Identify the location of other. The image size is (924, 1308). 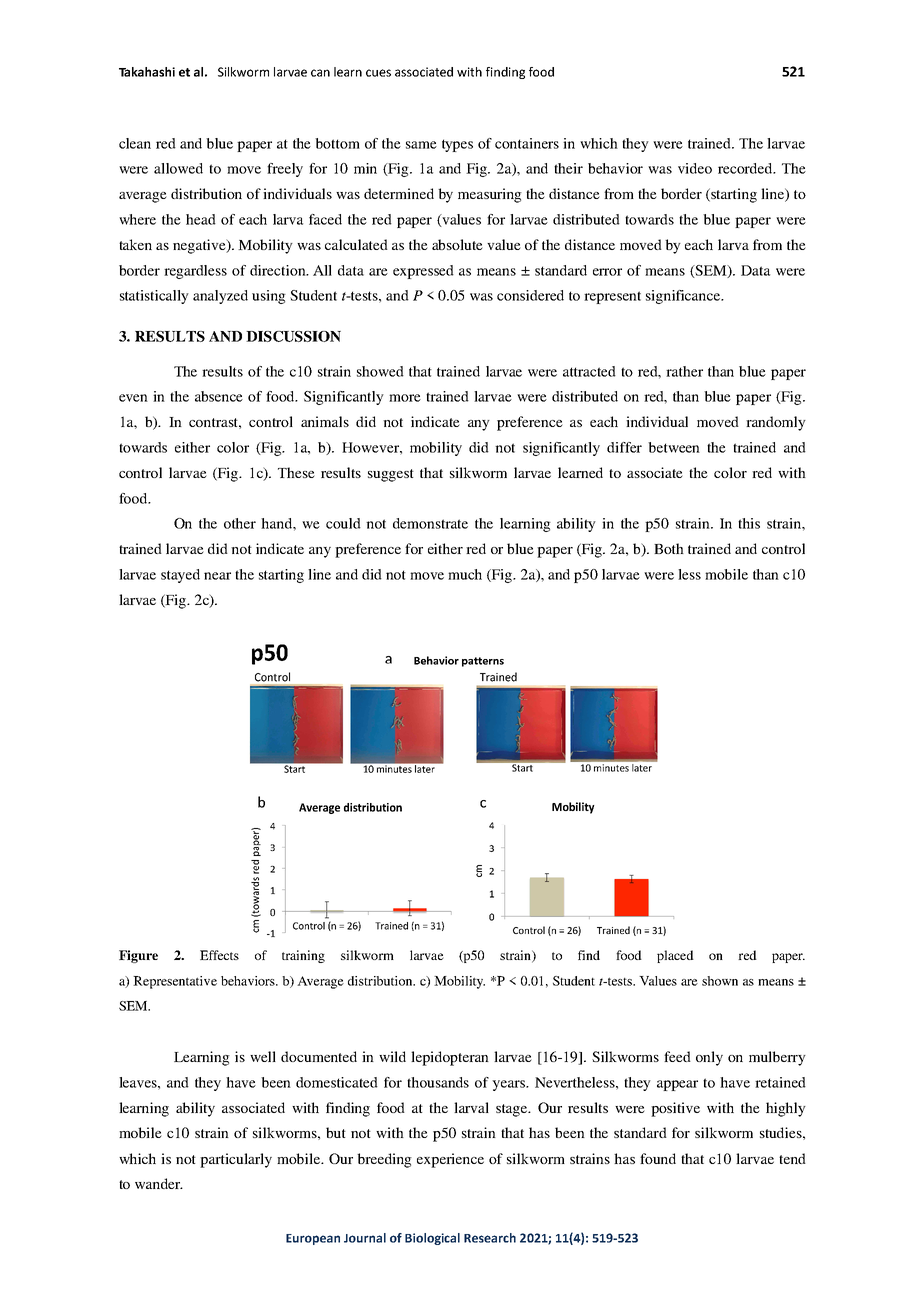
(240, 523).
